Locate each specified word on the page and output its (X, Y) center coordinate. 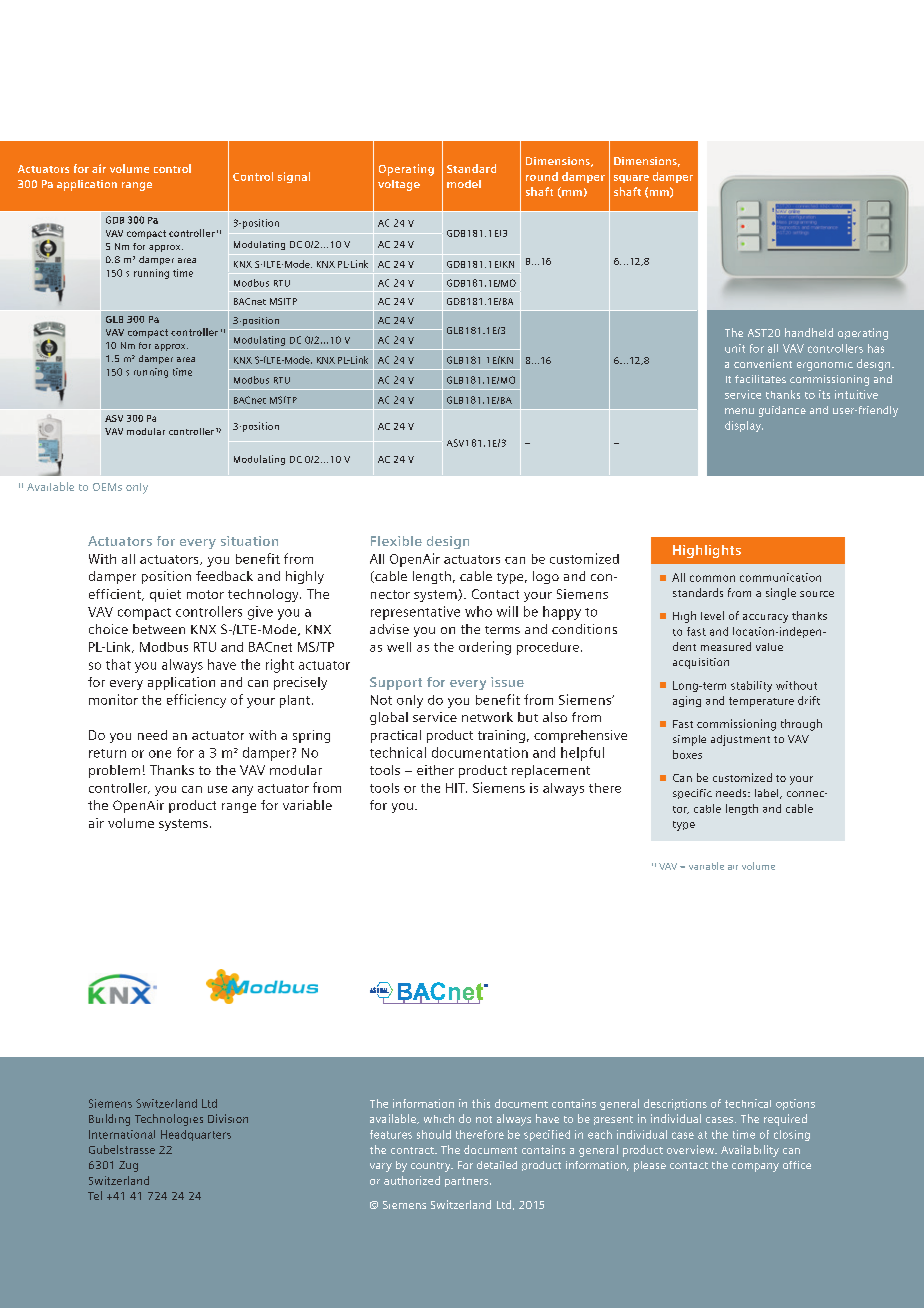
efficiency (196, 701)
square (631, 179)
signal (294, 177)
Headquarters (196, 1135)
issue (507, 682)
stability (751, 686)
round (542, 176)
